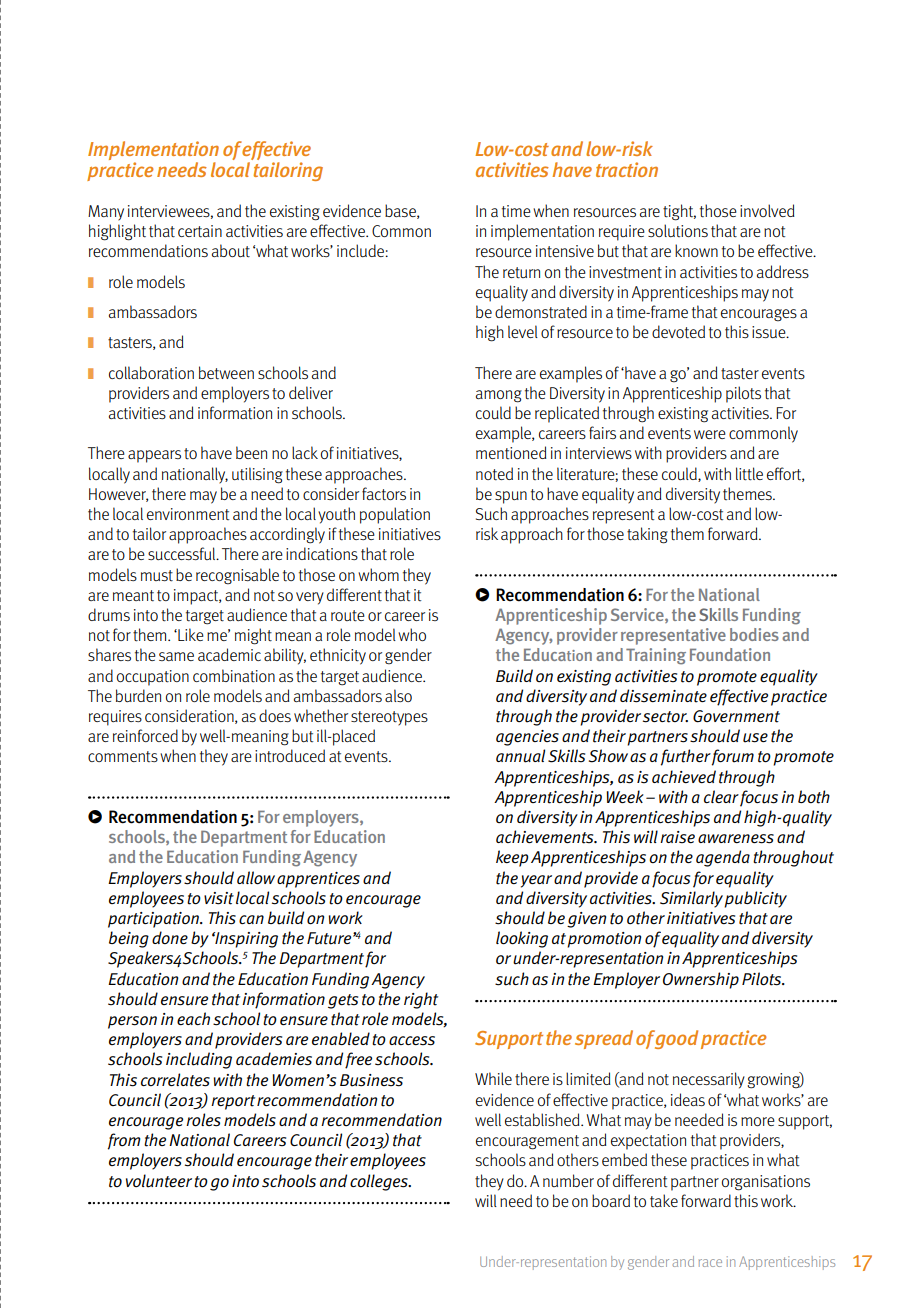  I want to click on return, so click(521, 273).
